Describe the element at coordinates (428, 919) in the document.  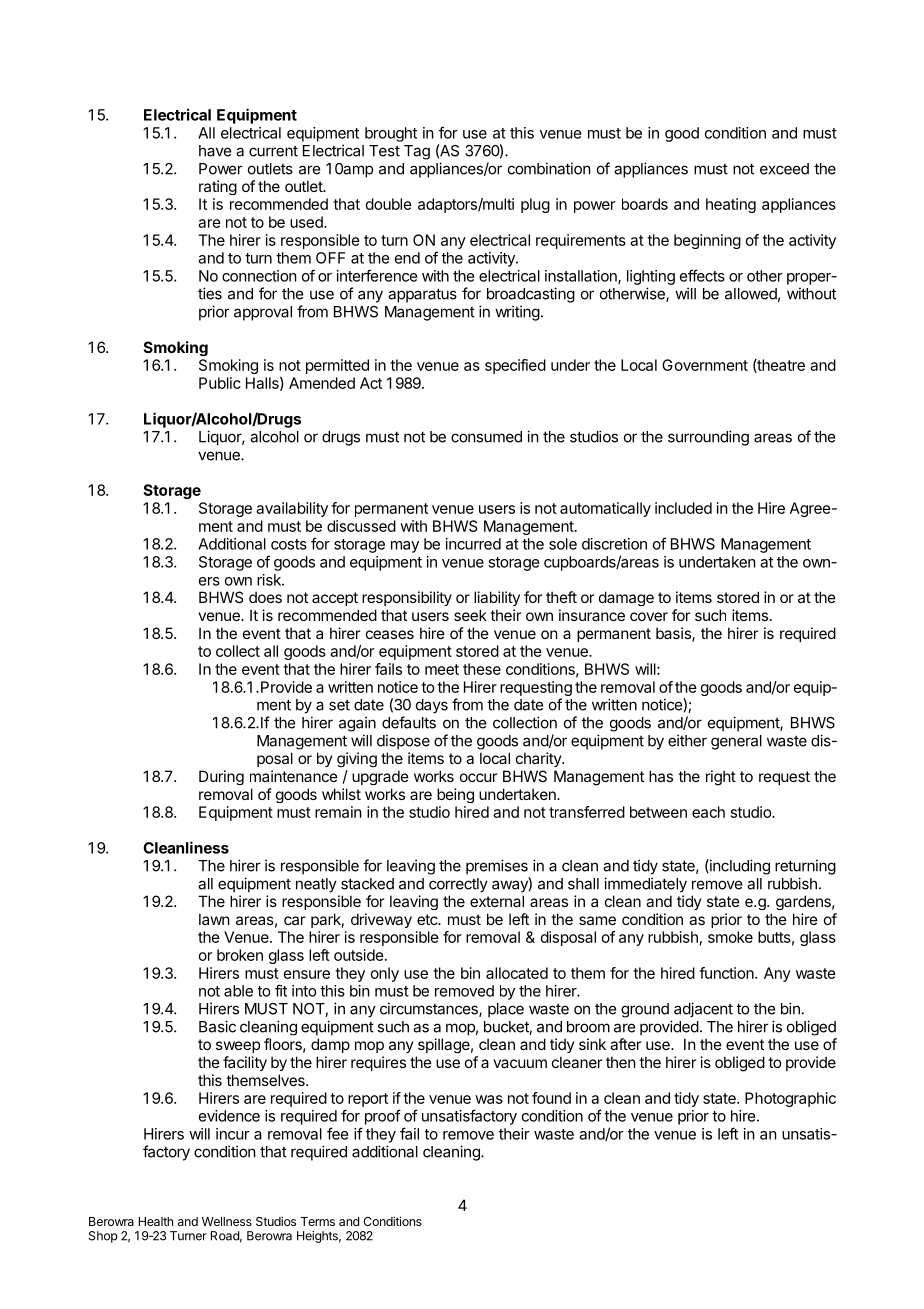
I see `etc` at that location.
